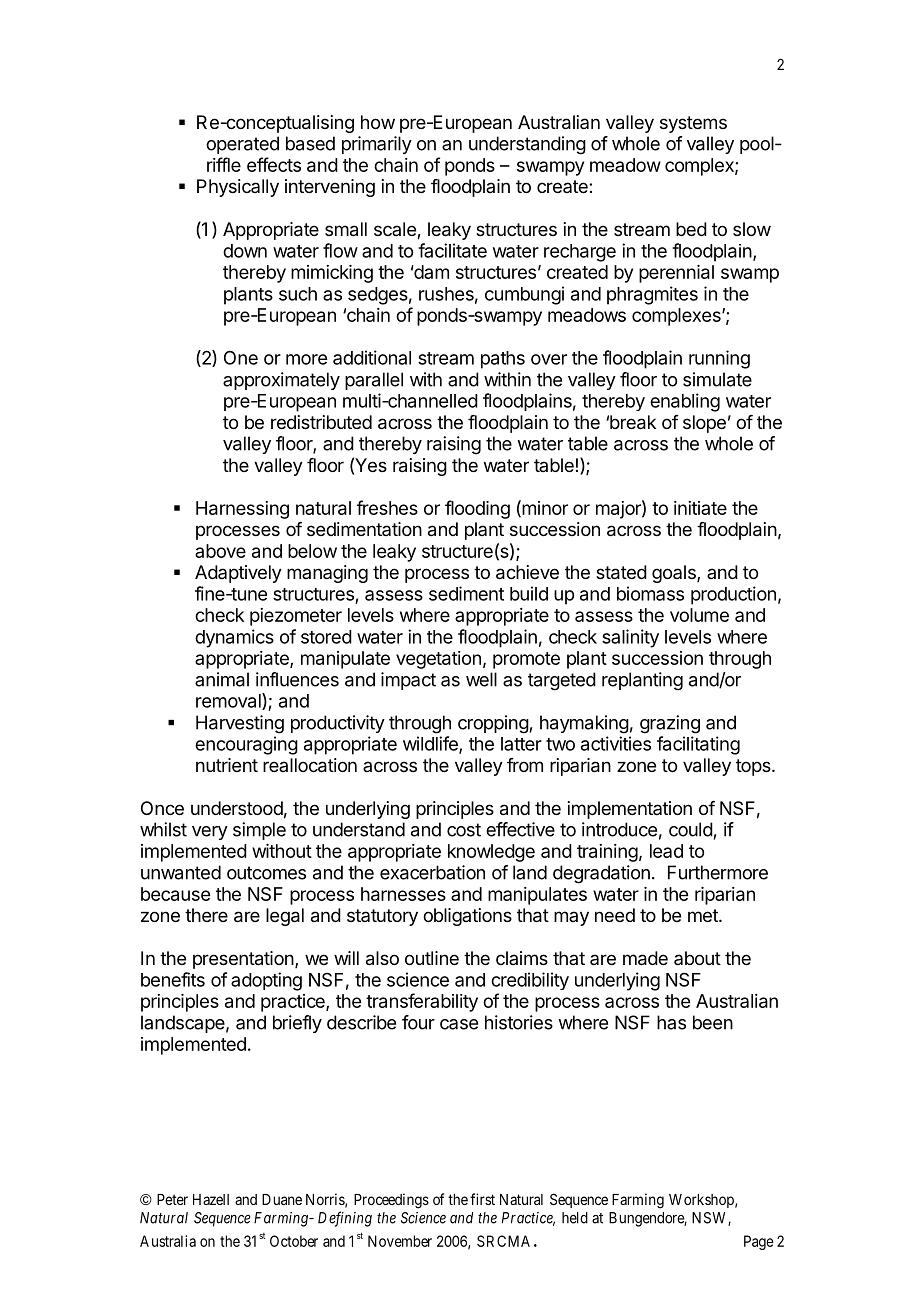 This screenshot has height=1308, width=924. What do you see at coordinates (477, 509) in the screenshot?
I see `flooding` at bounding box center [477, 509].
